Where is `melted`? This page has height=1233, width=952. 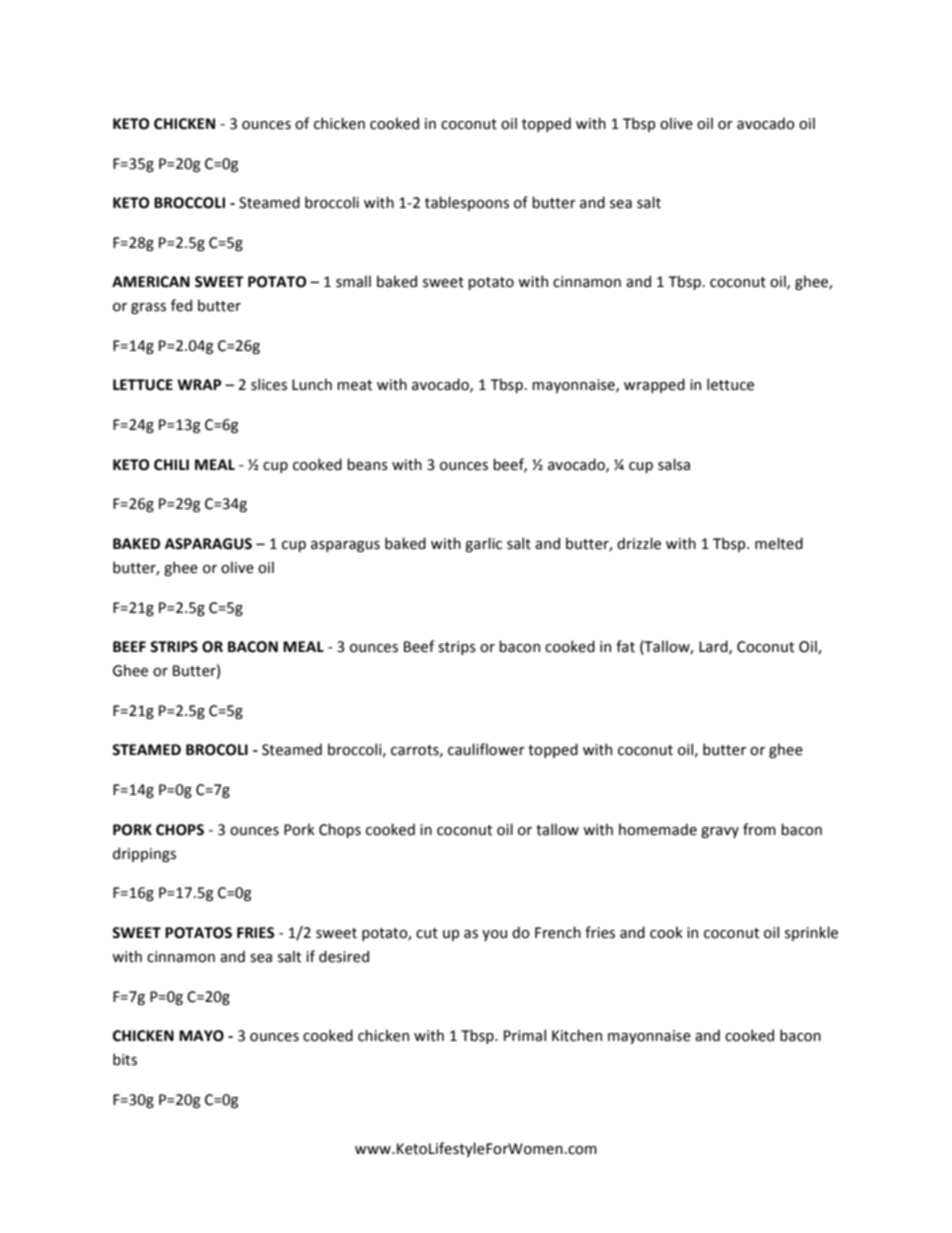 melted is located at coordinates (779, 543).
